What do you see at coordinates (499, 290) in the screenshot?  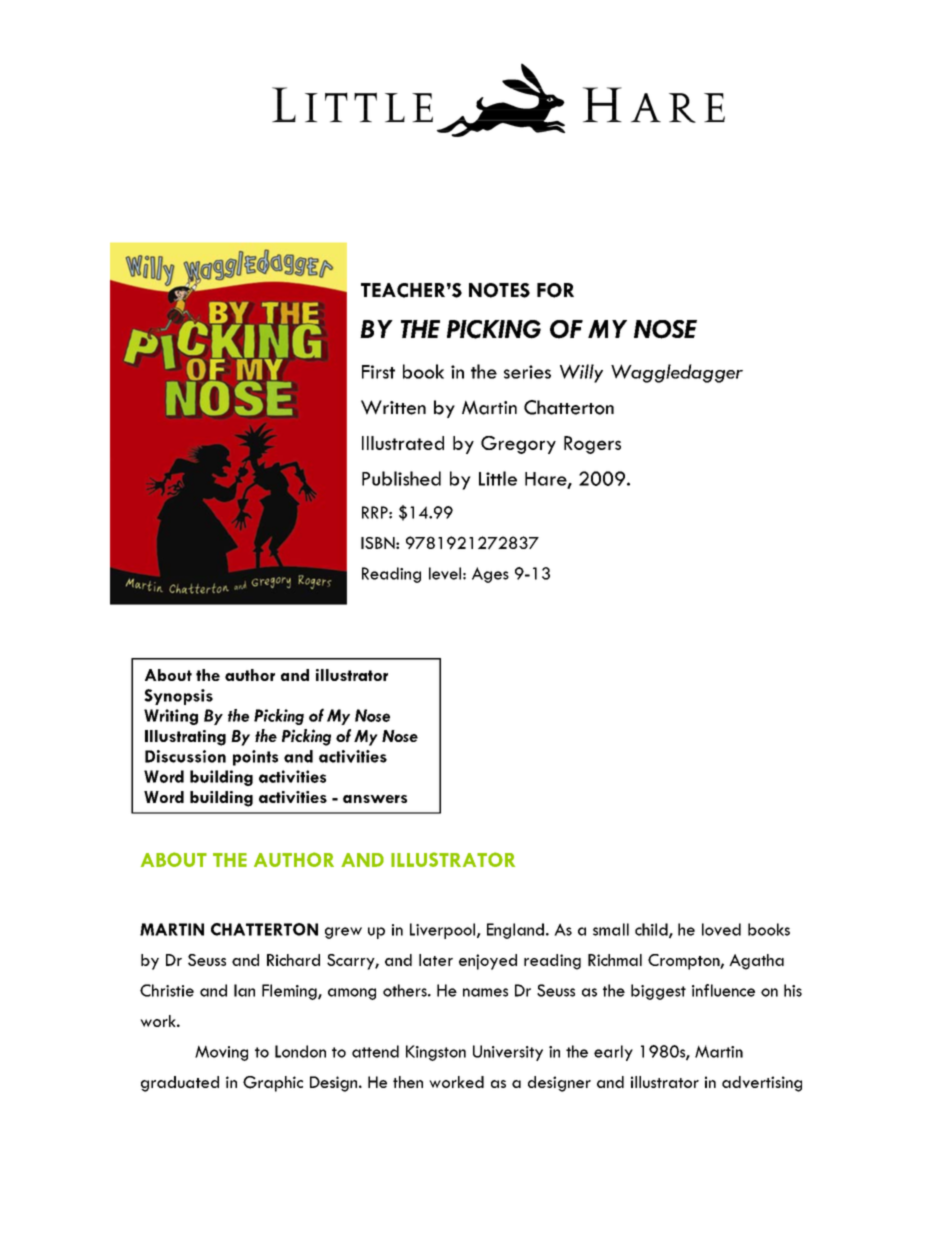 I see `NOTES` at bounding box center [499, 290].
